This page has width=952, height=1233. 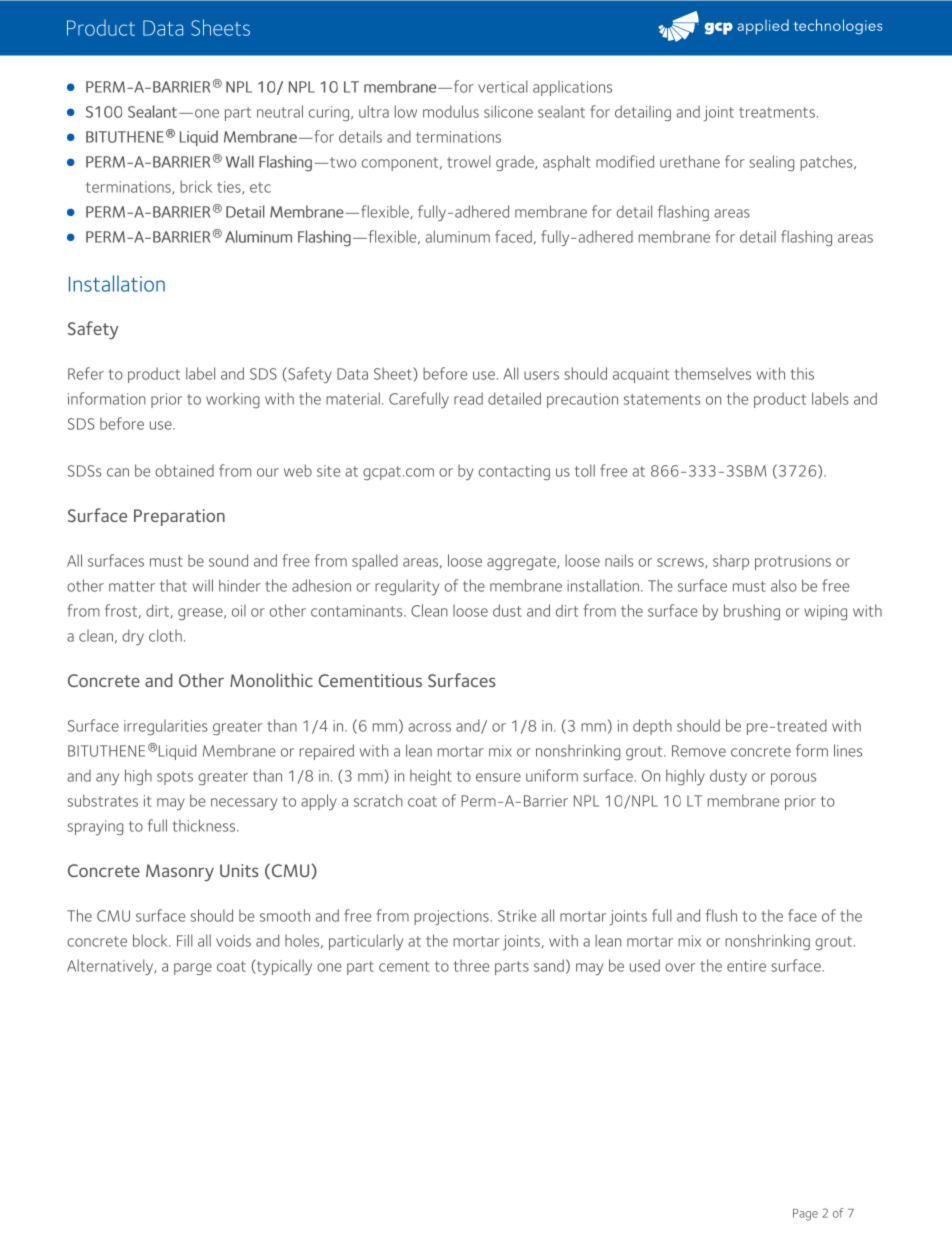 What do you see at coordinates (731, 562) in the page?
I see `sharp` at bounding box center [731, 562].
